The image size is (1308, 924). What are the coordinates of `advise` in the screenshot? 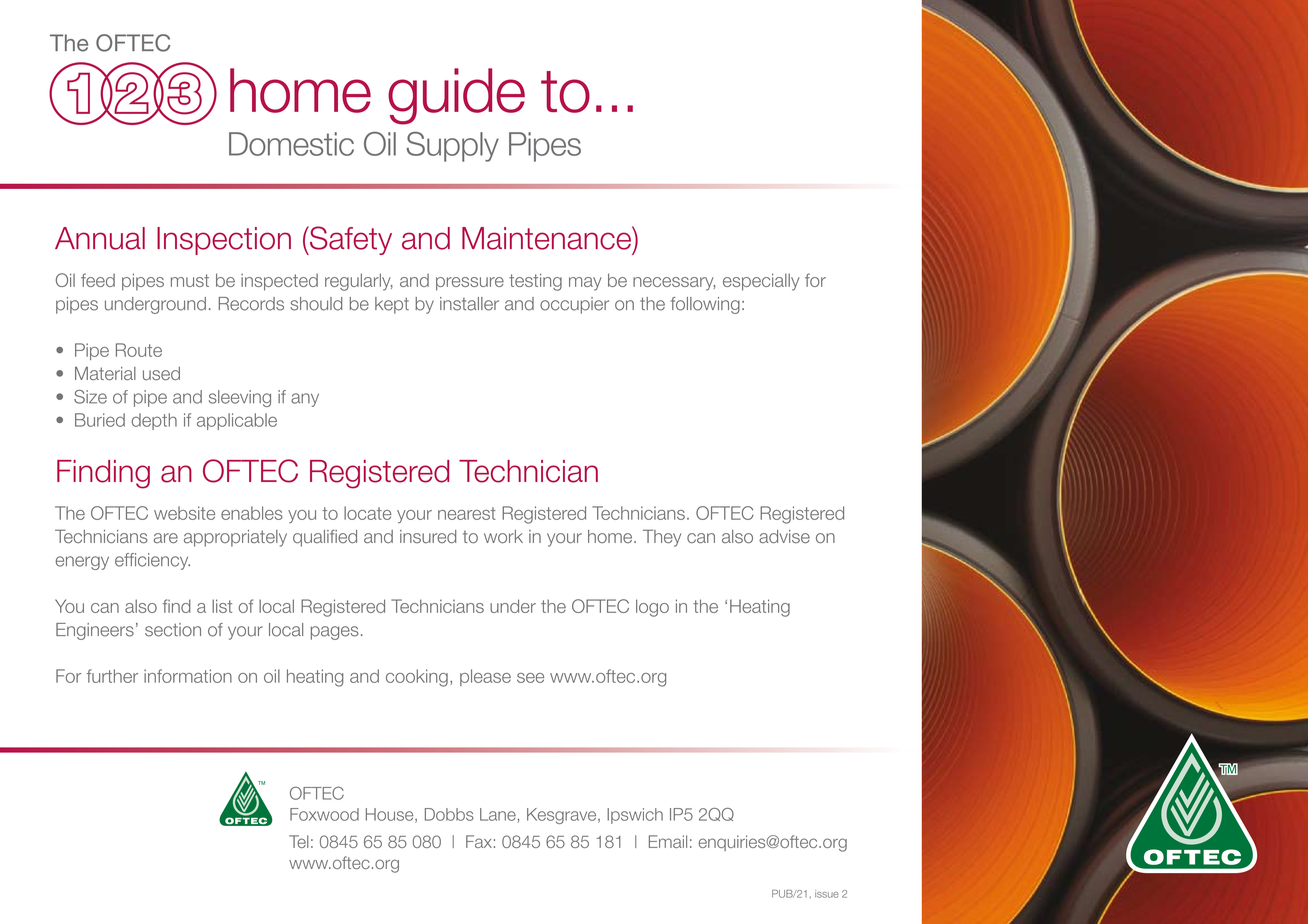 It's located at (784, 536).
